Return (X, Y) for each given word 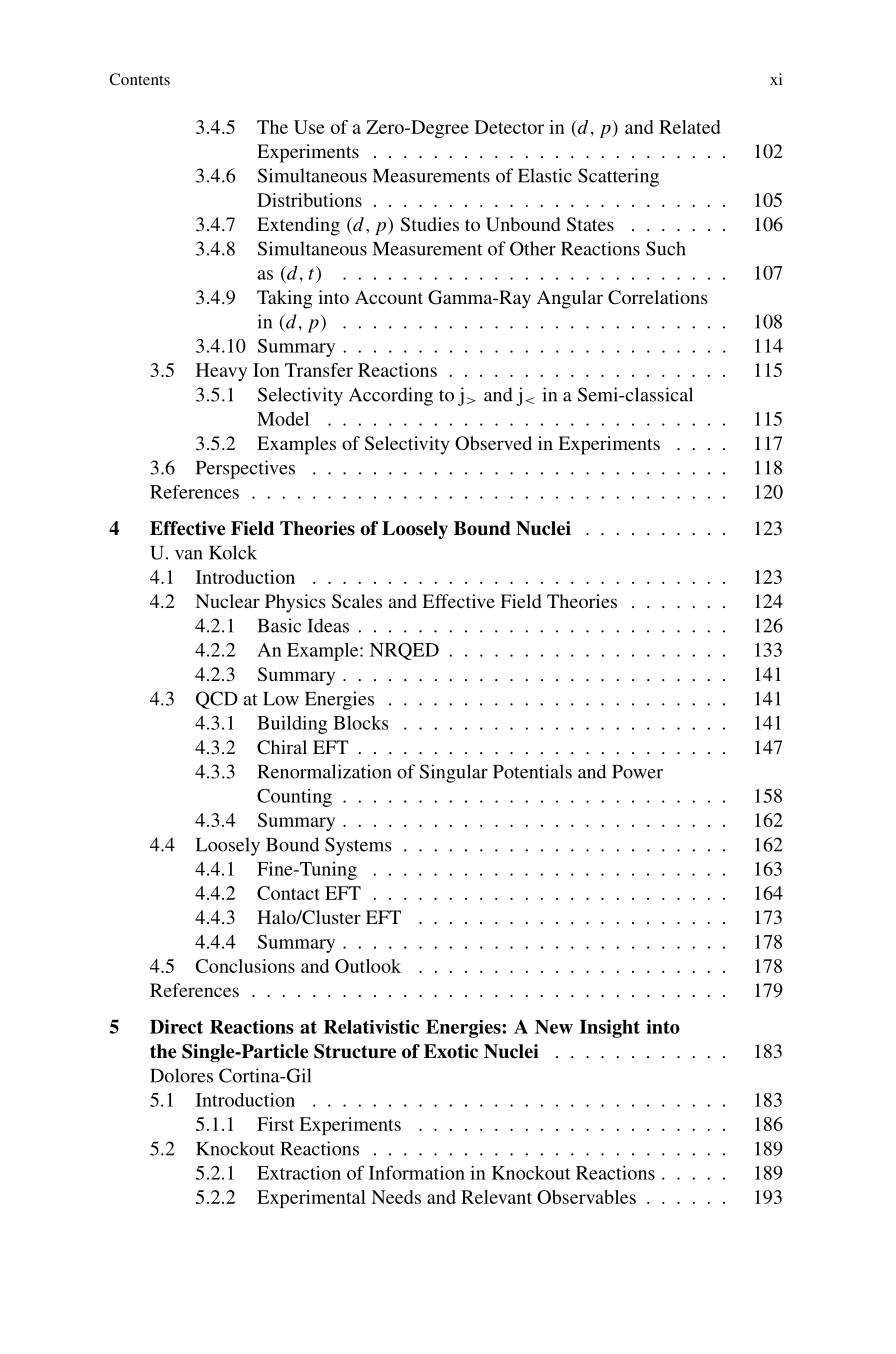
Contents (139, 79)
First (275, 1124)
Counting (294, 798)
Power (637, 772)
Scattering (618, 177)
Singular (454, 773)
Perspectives (245, 469)
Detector (509, 127)
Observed (493, 443)
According (391, 396)
